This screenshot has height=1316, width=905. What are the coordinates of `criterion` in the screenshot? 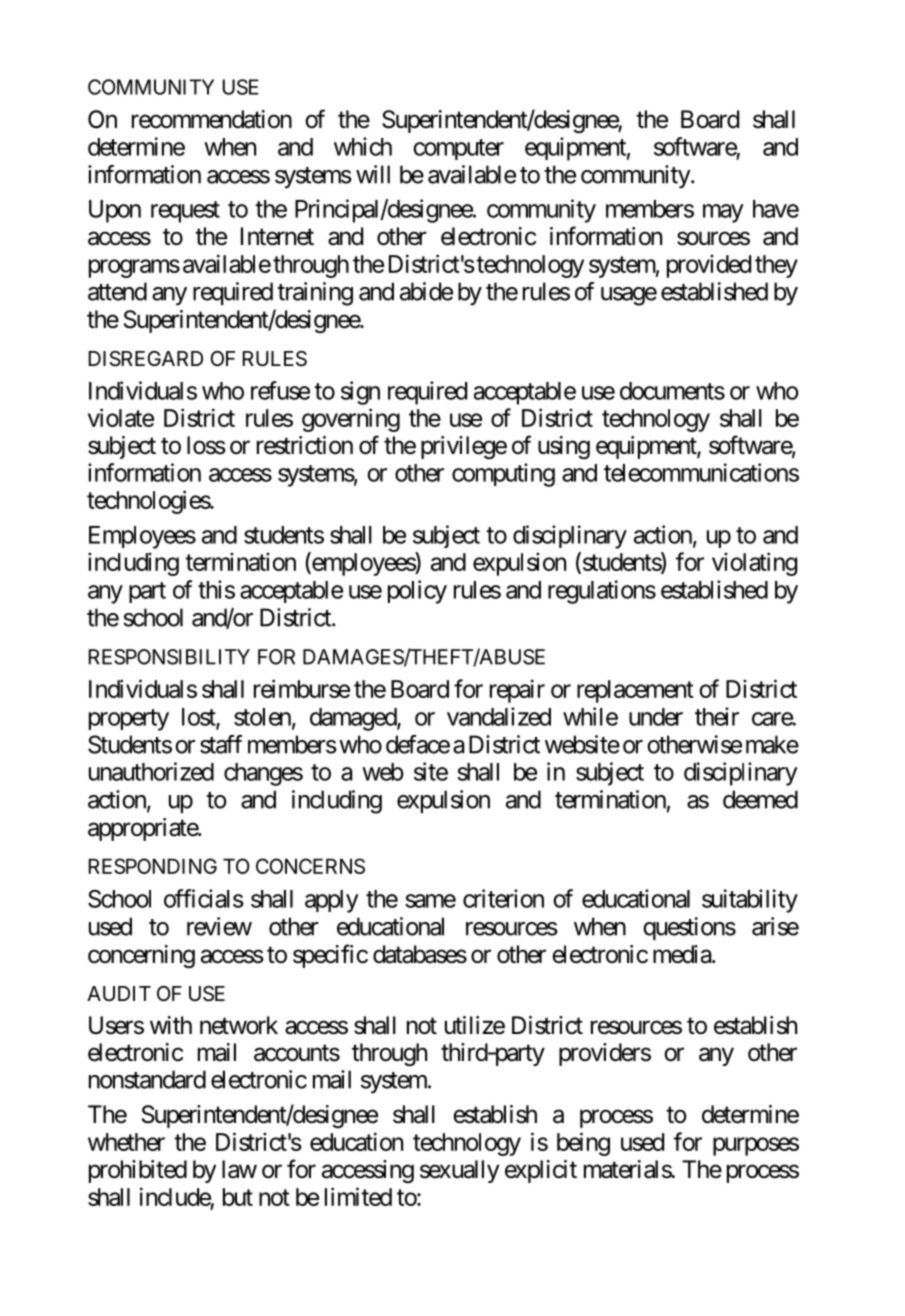 It's located at (503, 898).
